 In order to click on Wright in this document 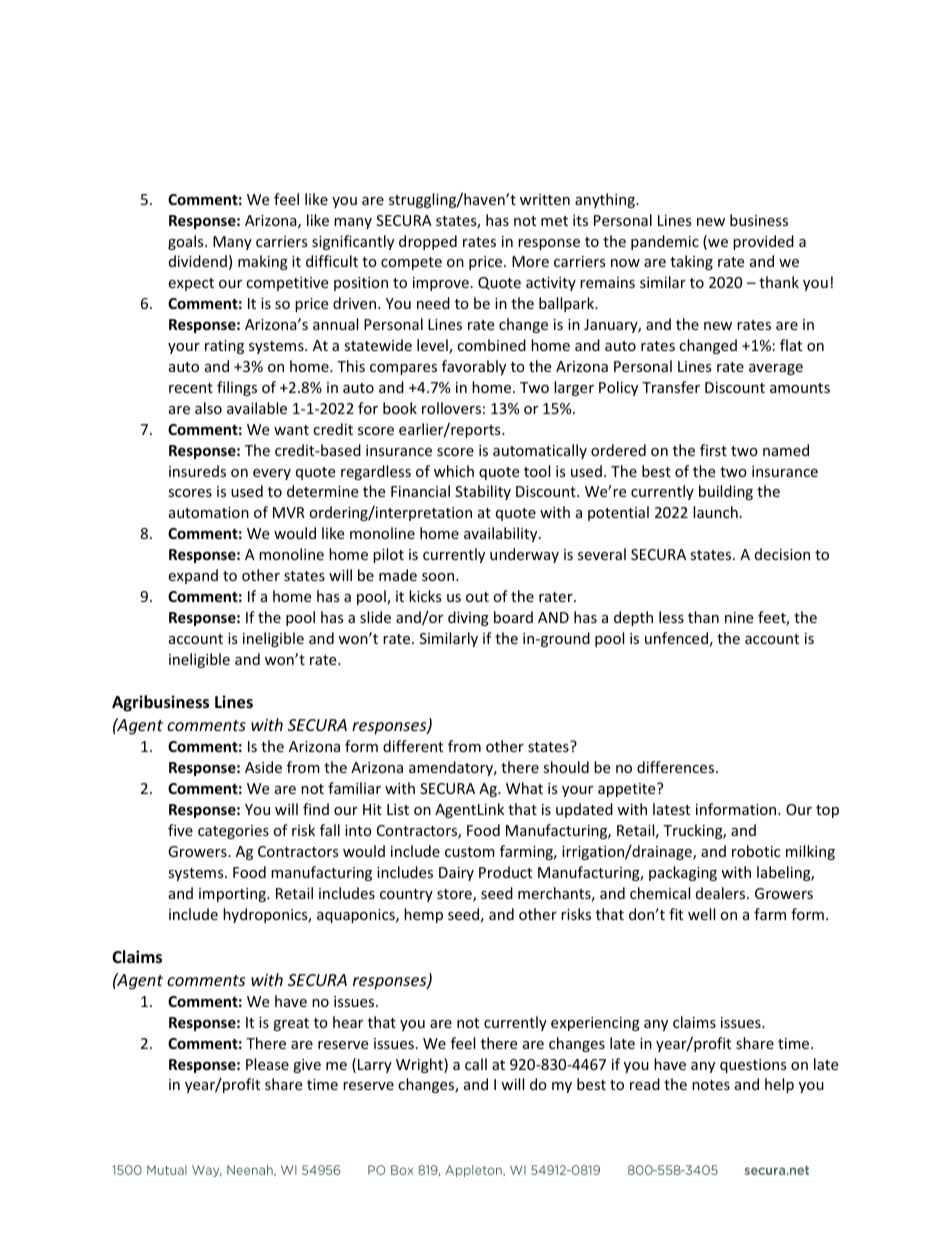, I will do `click(420, 1065)`.
